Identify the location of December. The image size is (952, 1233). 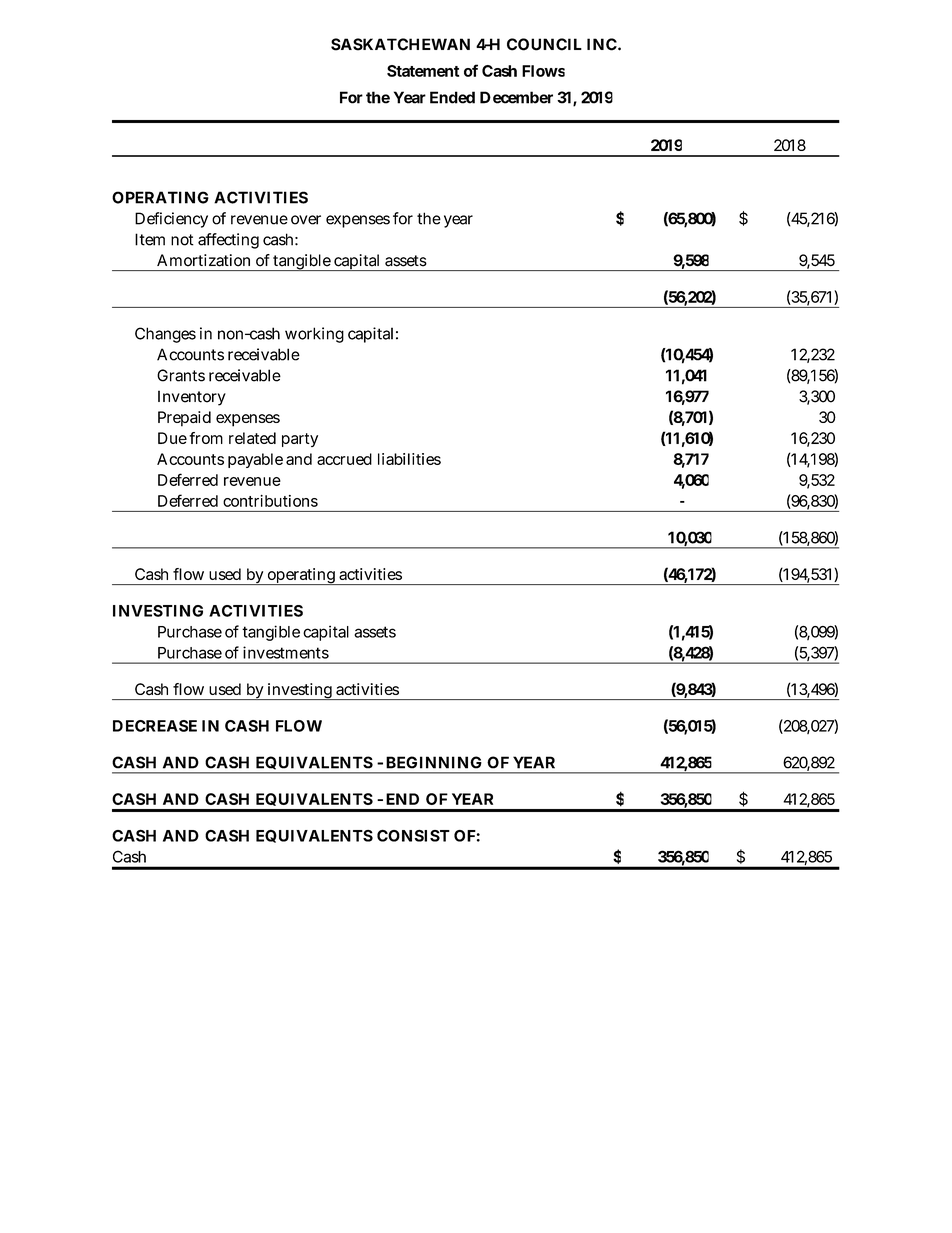
(516, 97).
